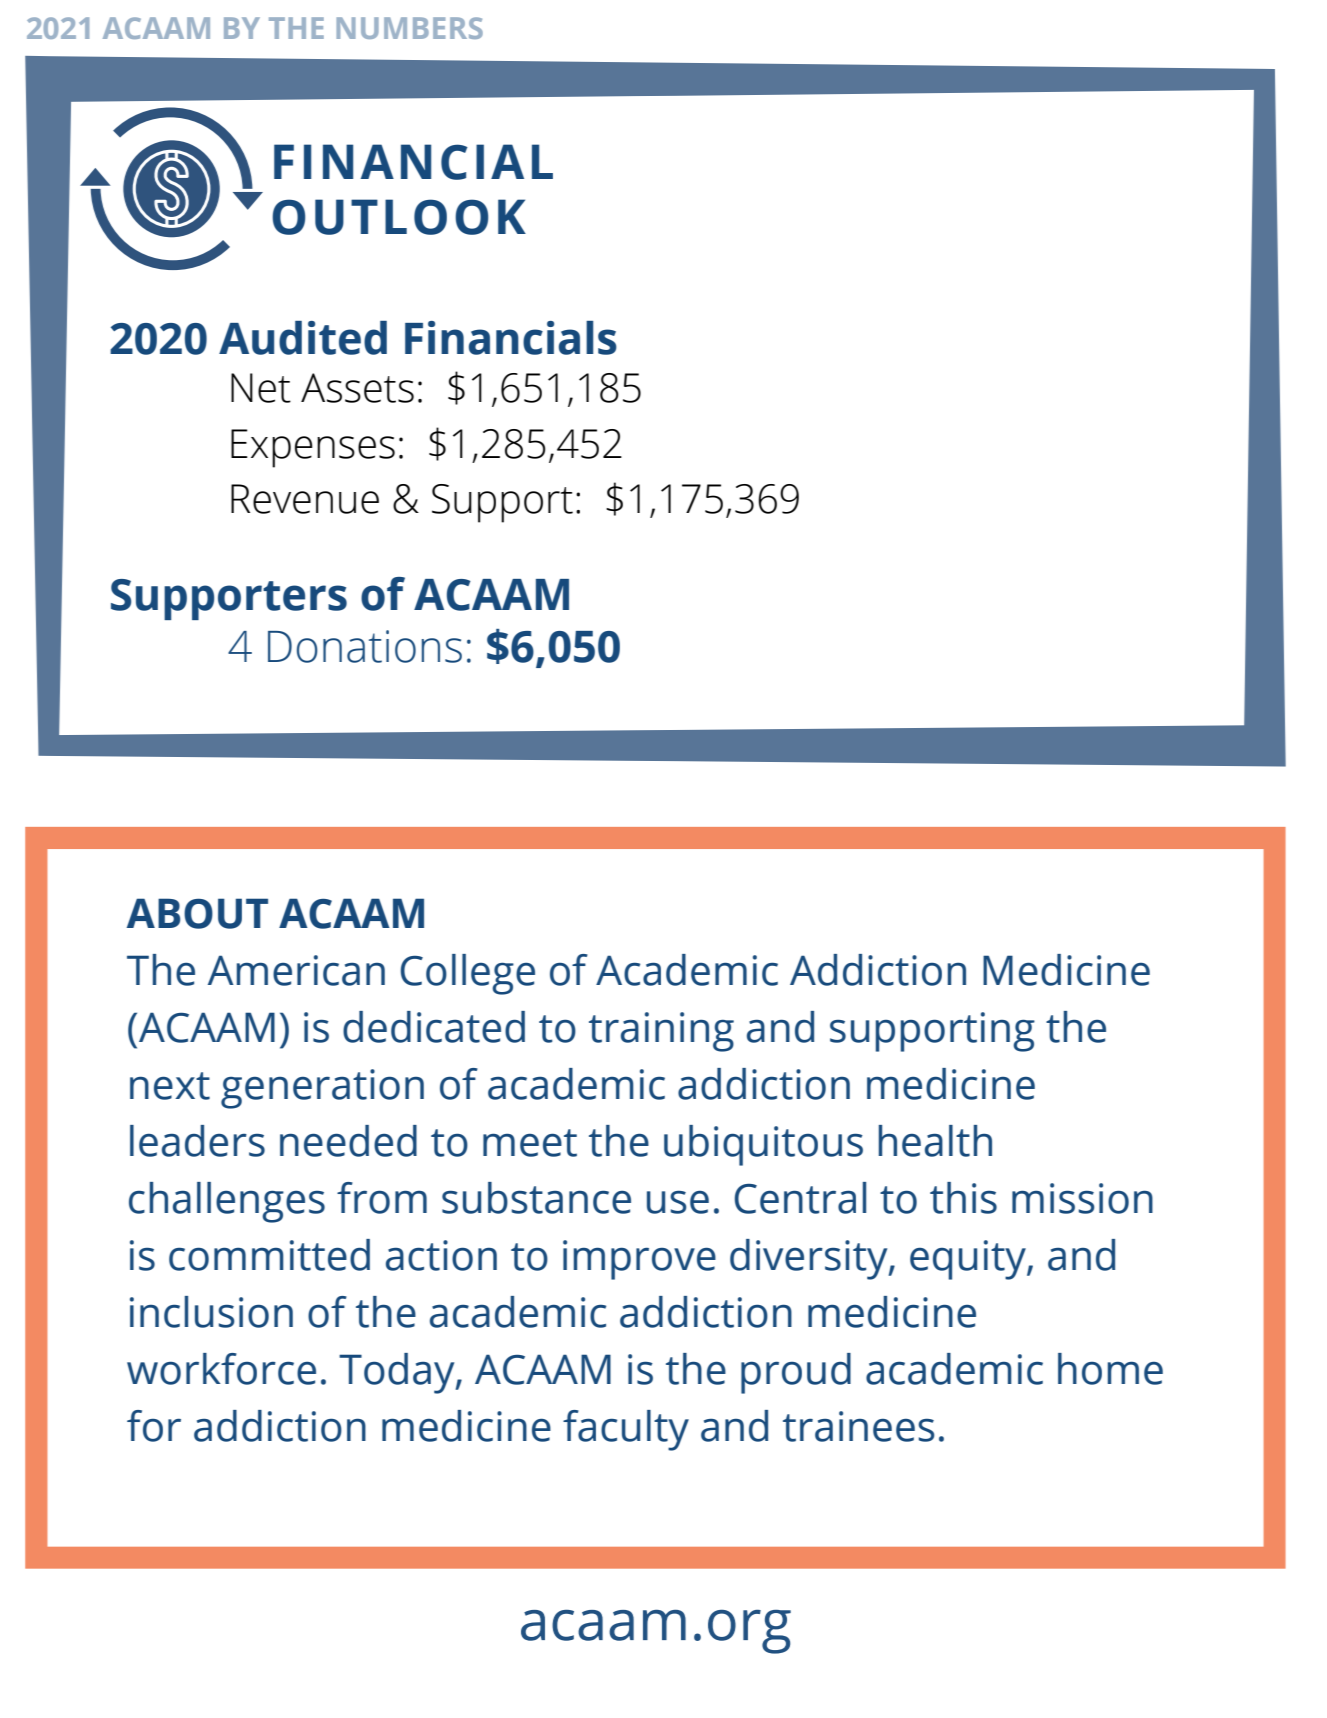 This document has height=1718, width=1327. What do you see at coordinates (935, 1141) in the document?
I see `health` at bounding box center [935, 1141].
